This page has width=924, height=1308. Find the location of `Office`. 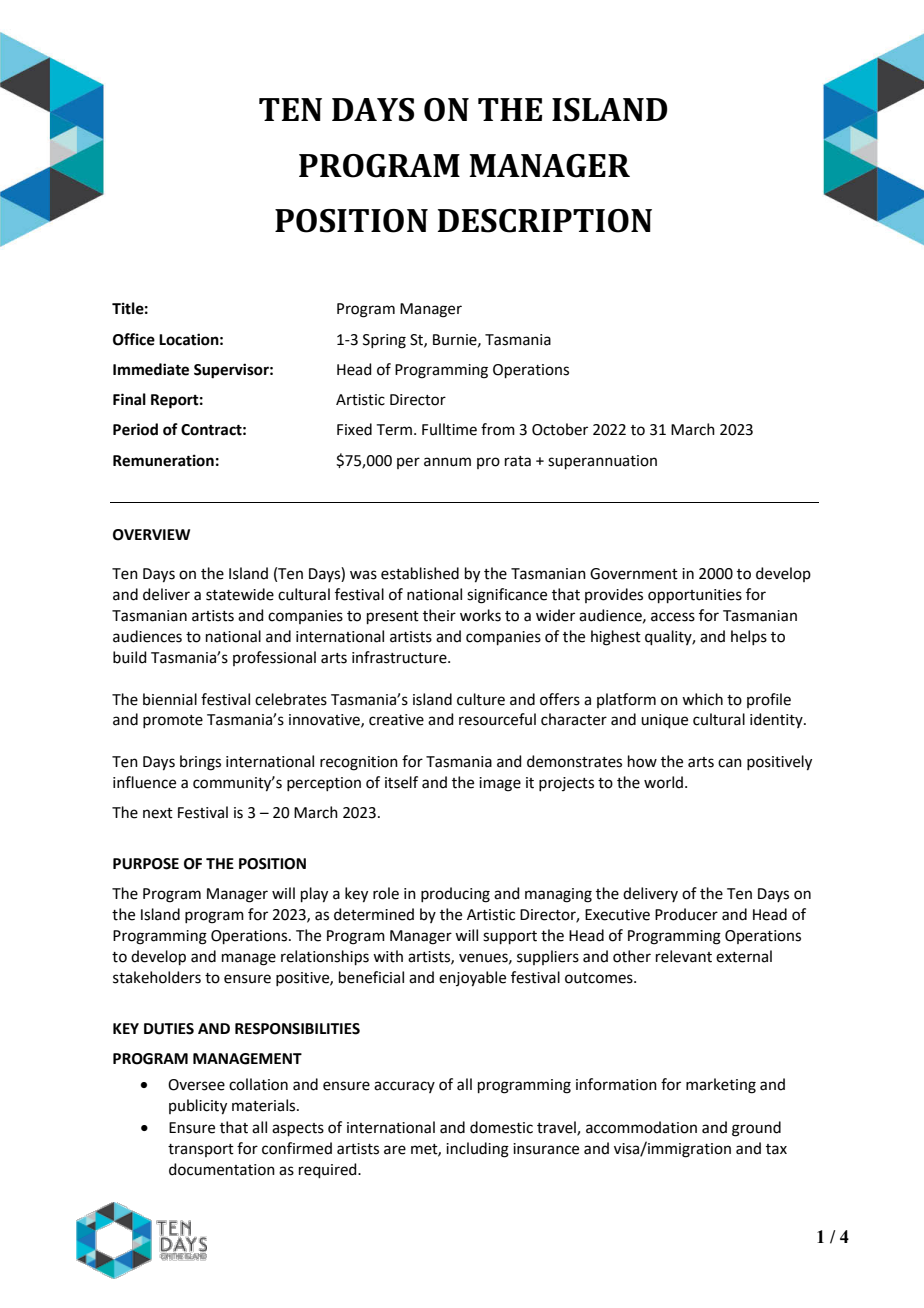

Office is located at coordinates (134, 339).
